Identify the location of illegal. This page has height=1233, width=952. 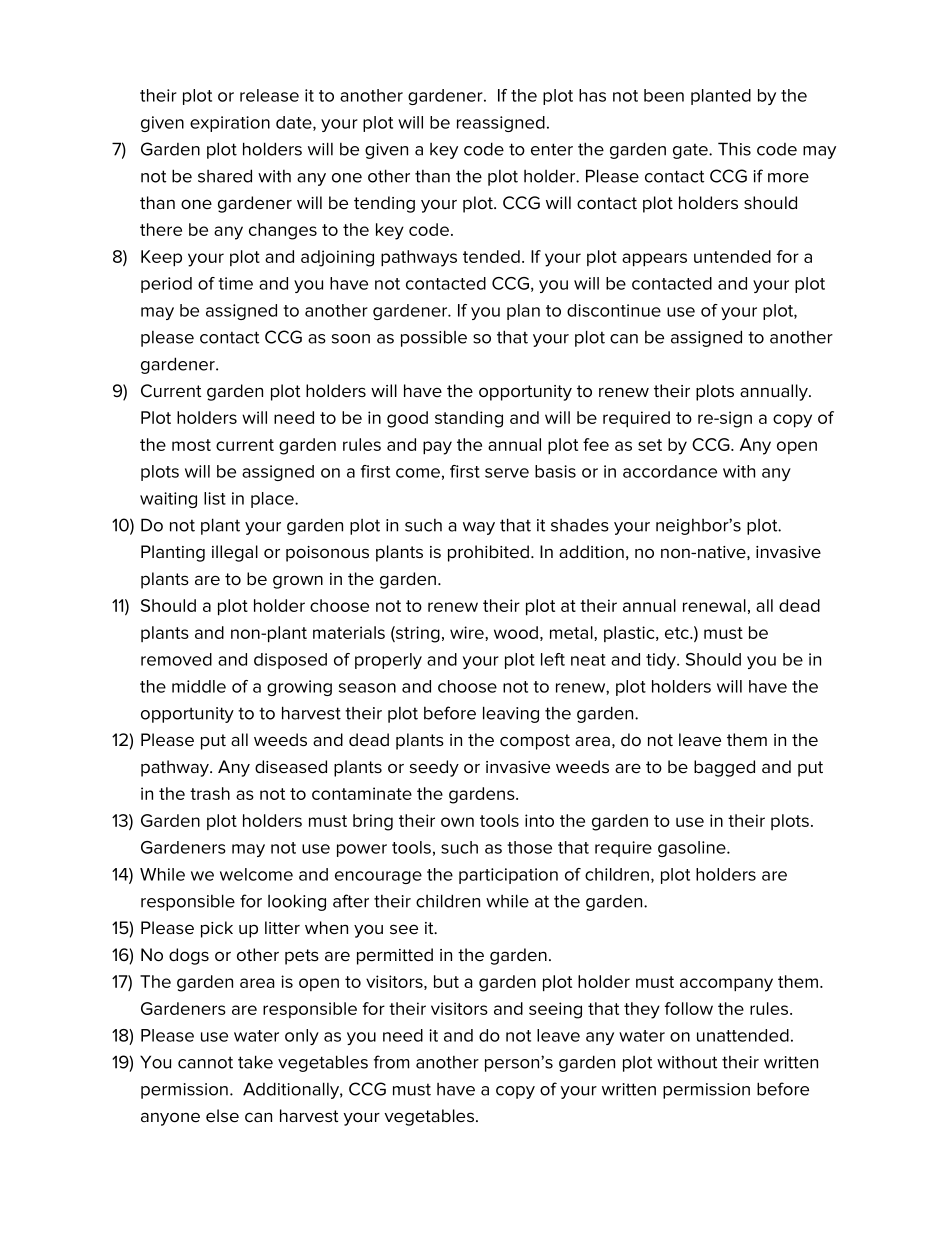
(235, 553).
